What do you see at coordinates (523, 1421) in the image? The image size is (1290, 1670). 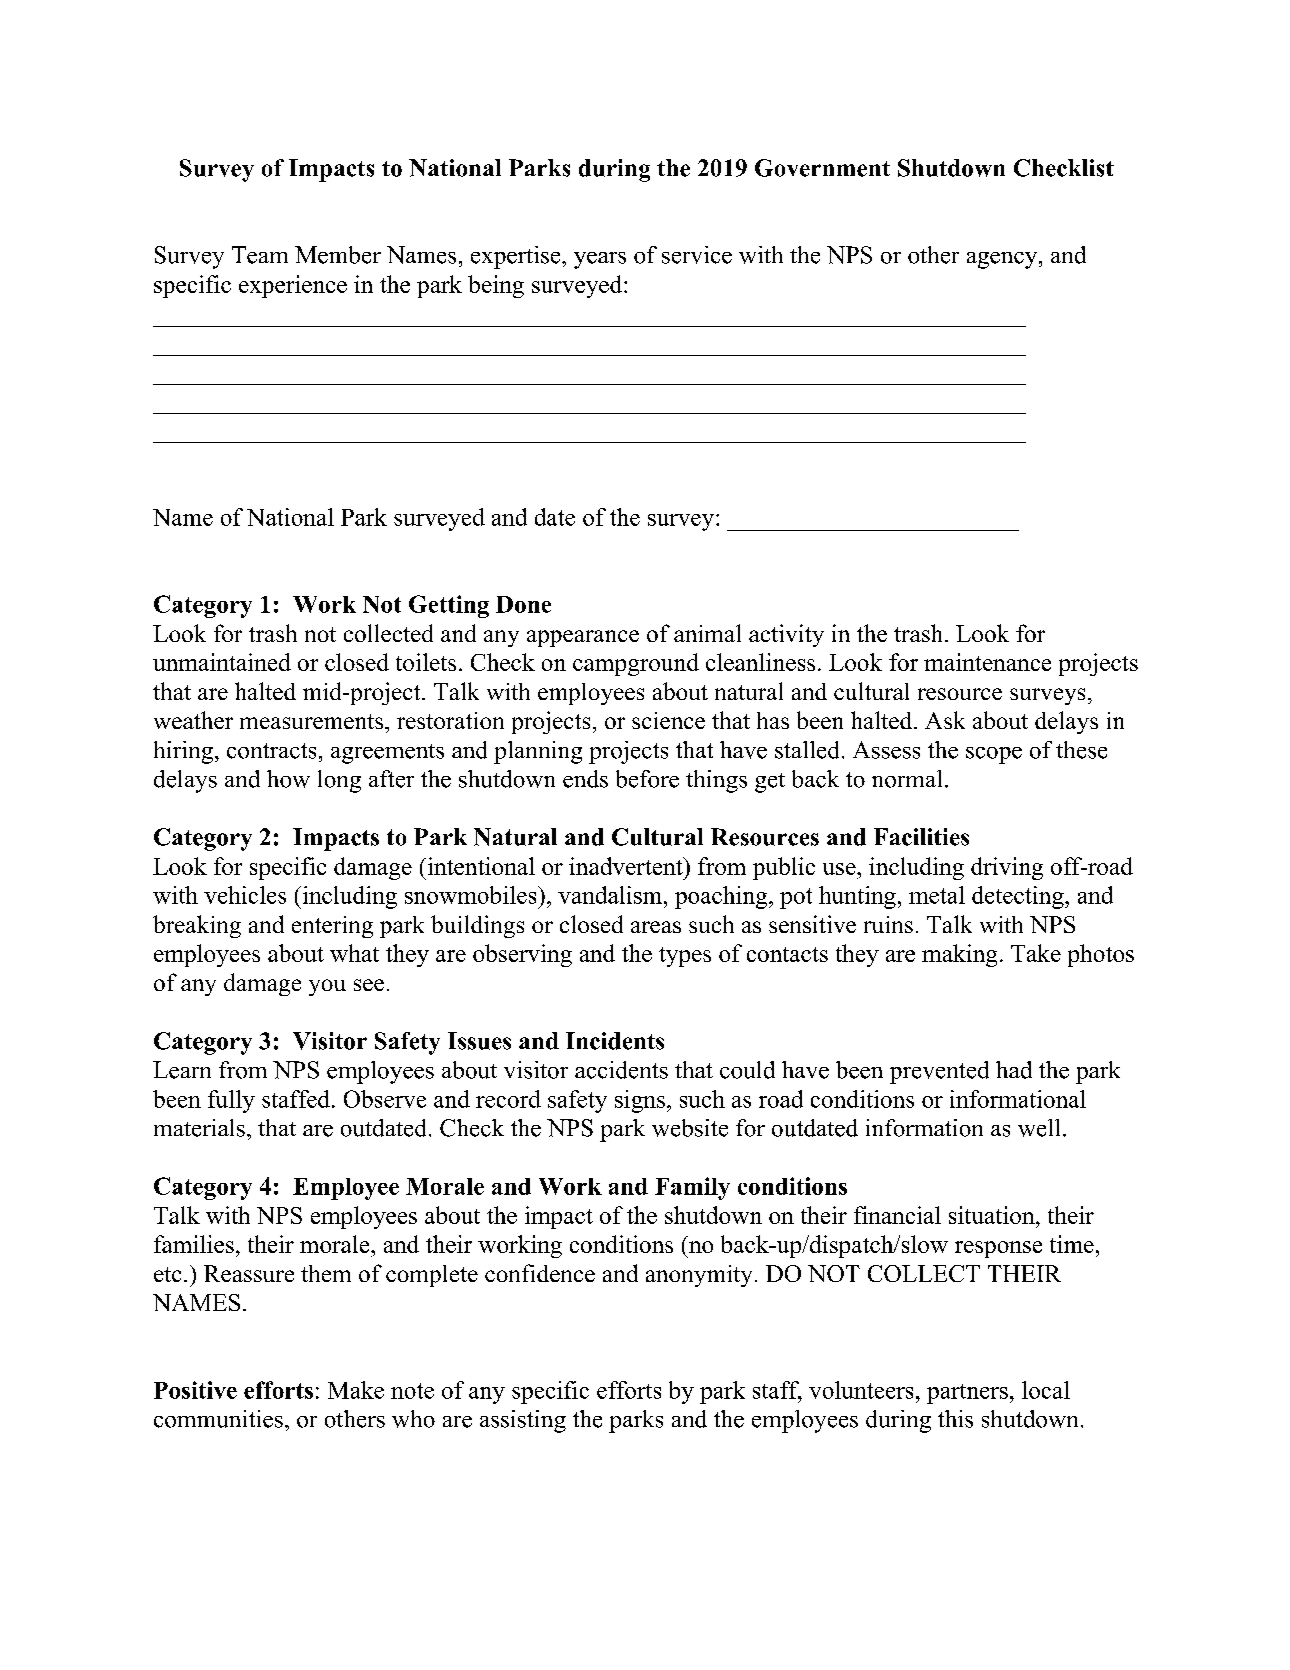 I see `assisting` at bounding box center [523, 1421].
